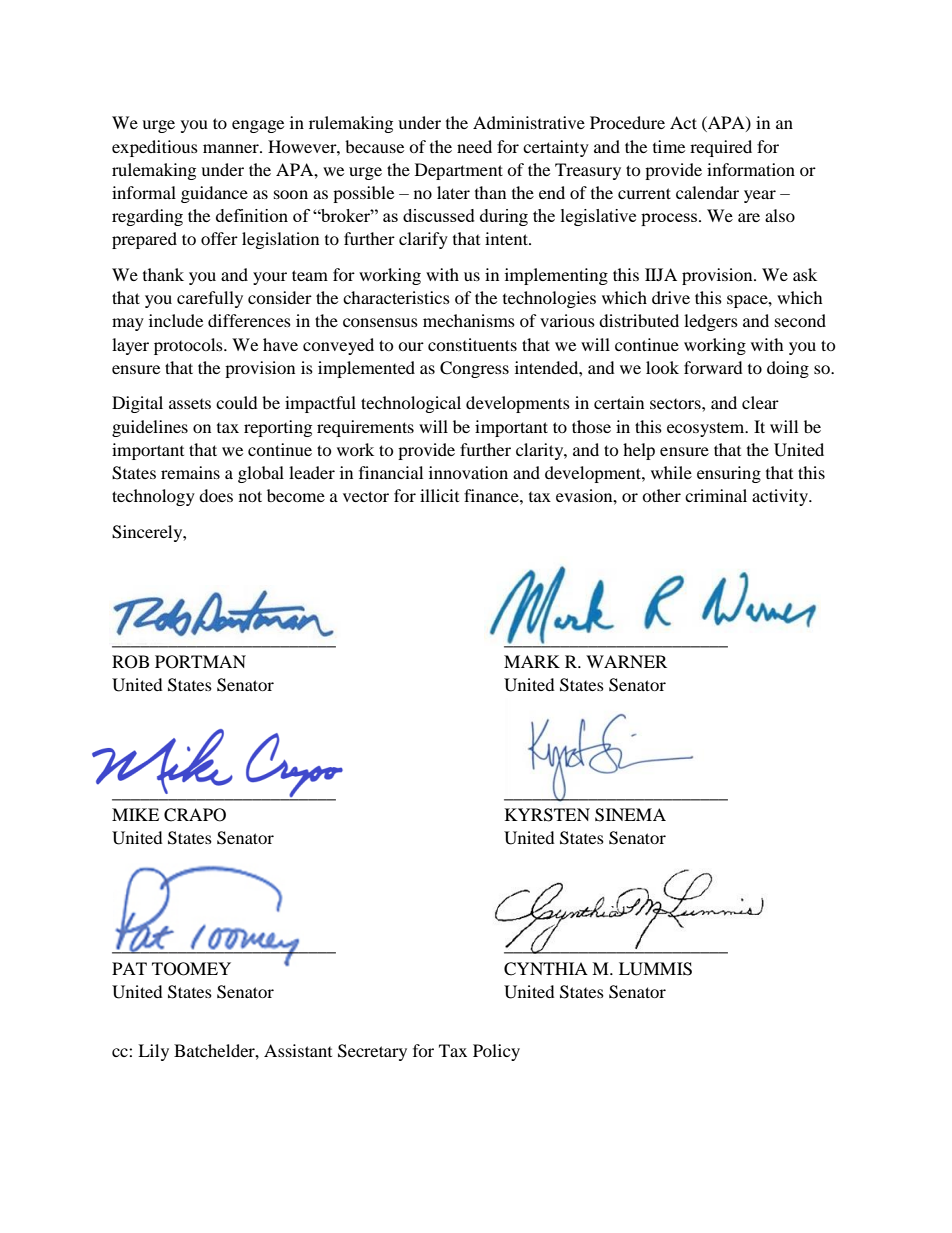  Describe the element at coordinates (474, 146) in the image. I see `need` at that location.
